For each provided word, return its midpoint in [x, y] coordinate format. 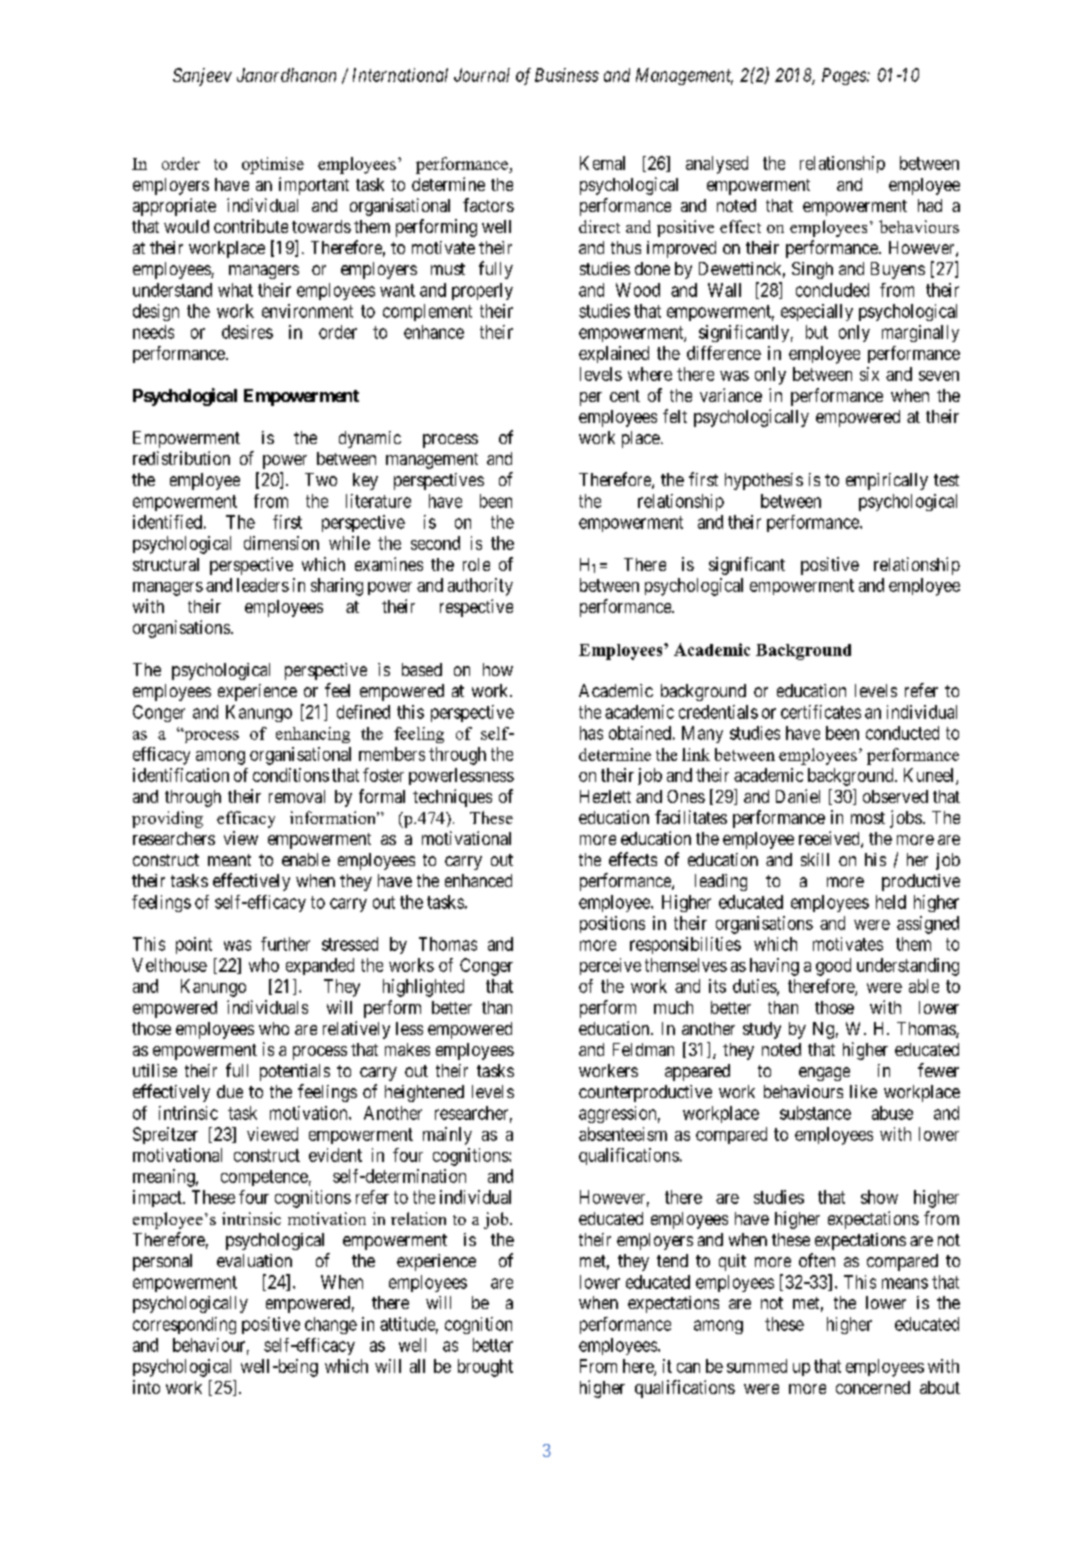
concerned [873, 1387]
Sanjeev [202, 77]
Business [567, 75]
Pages [845, 76]
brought [485, 1368]
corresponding [184, 1325]
